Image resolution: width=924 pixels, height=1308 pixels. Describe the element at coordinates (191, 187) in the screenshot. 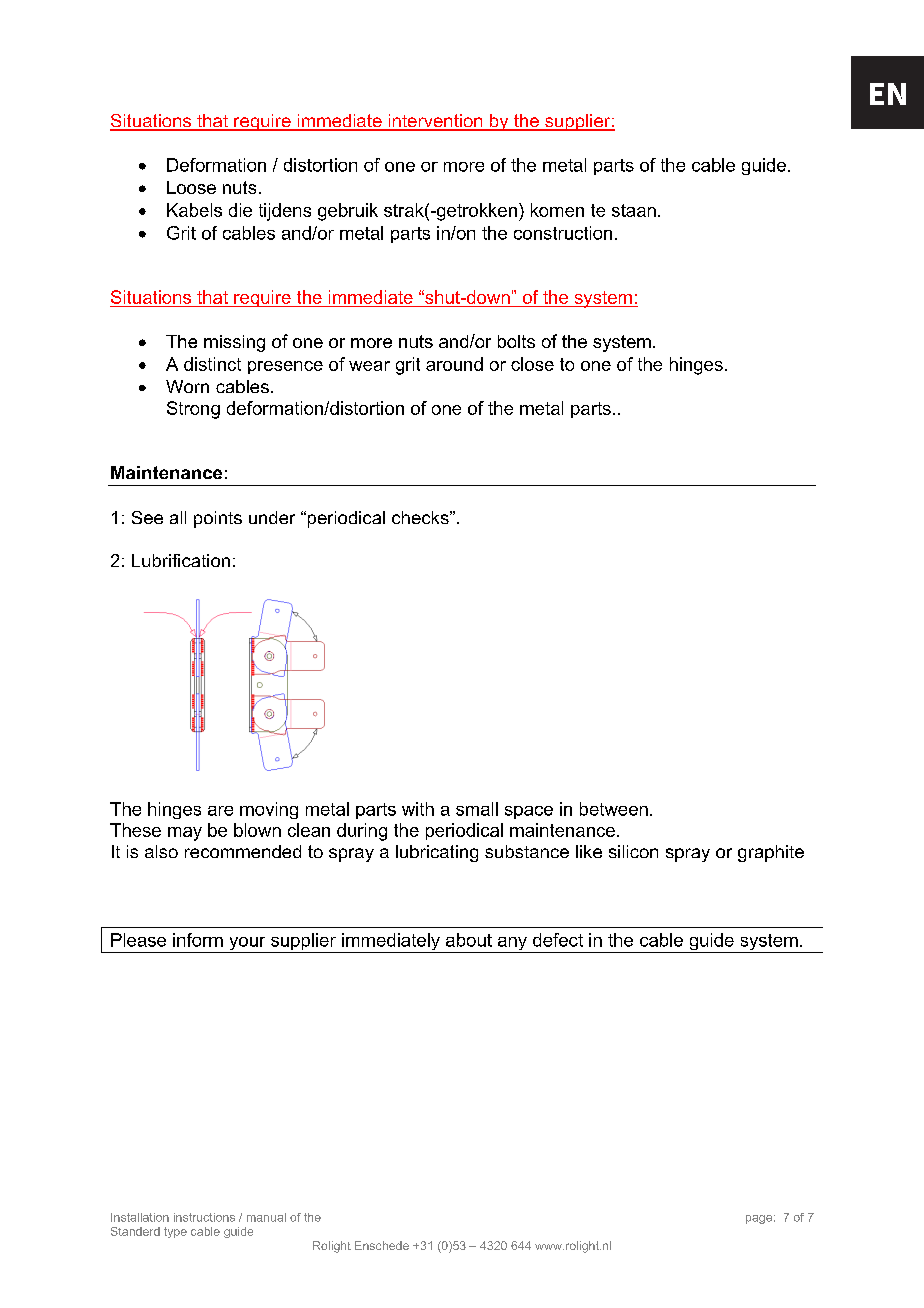

I see `Loose` at that location.
